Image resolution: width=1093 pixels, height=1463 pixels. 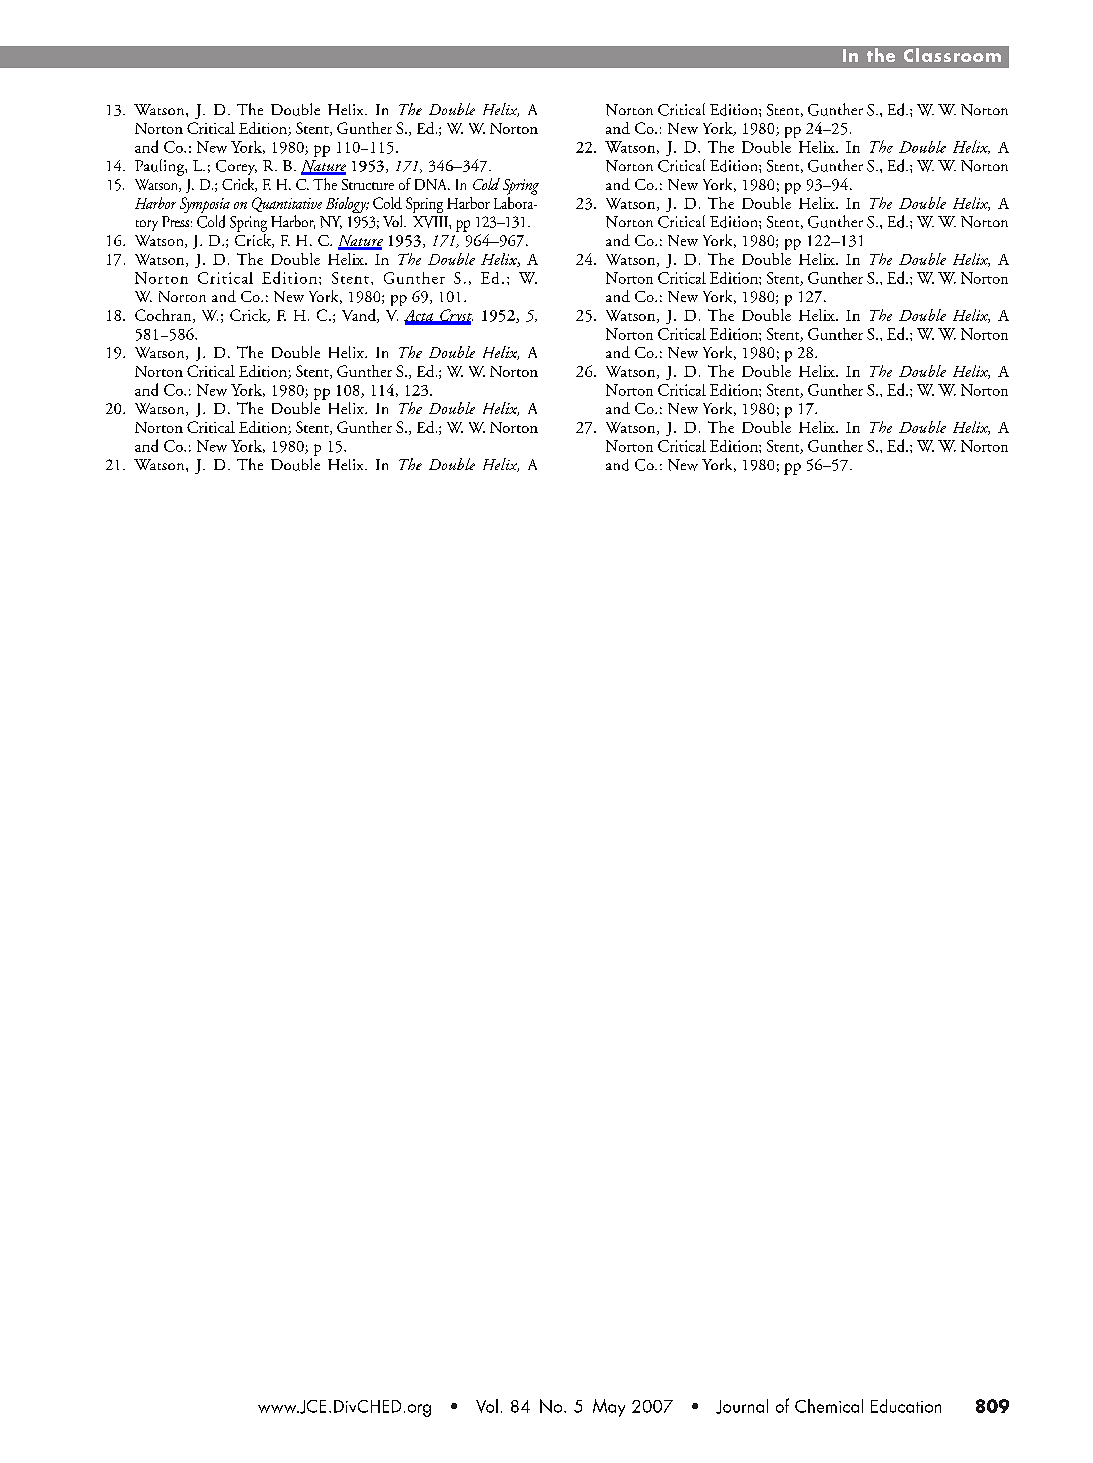 I want to click on Biology, so click(x=347, y=205).
